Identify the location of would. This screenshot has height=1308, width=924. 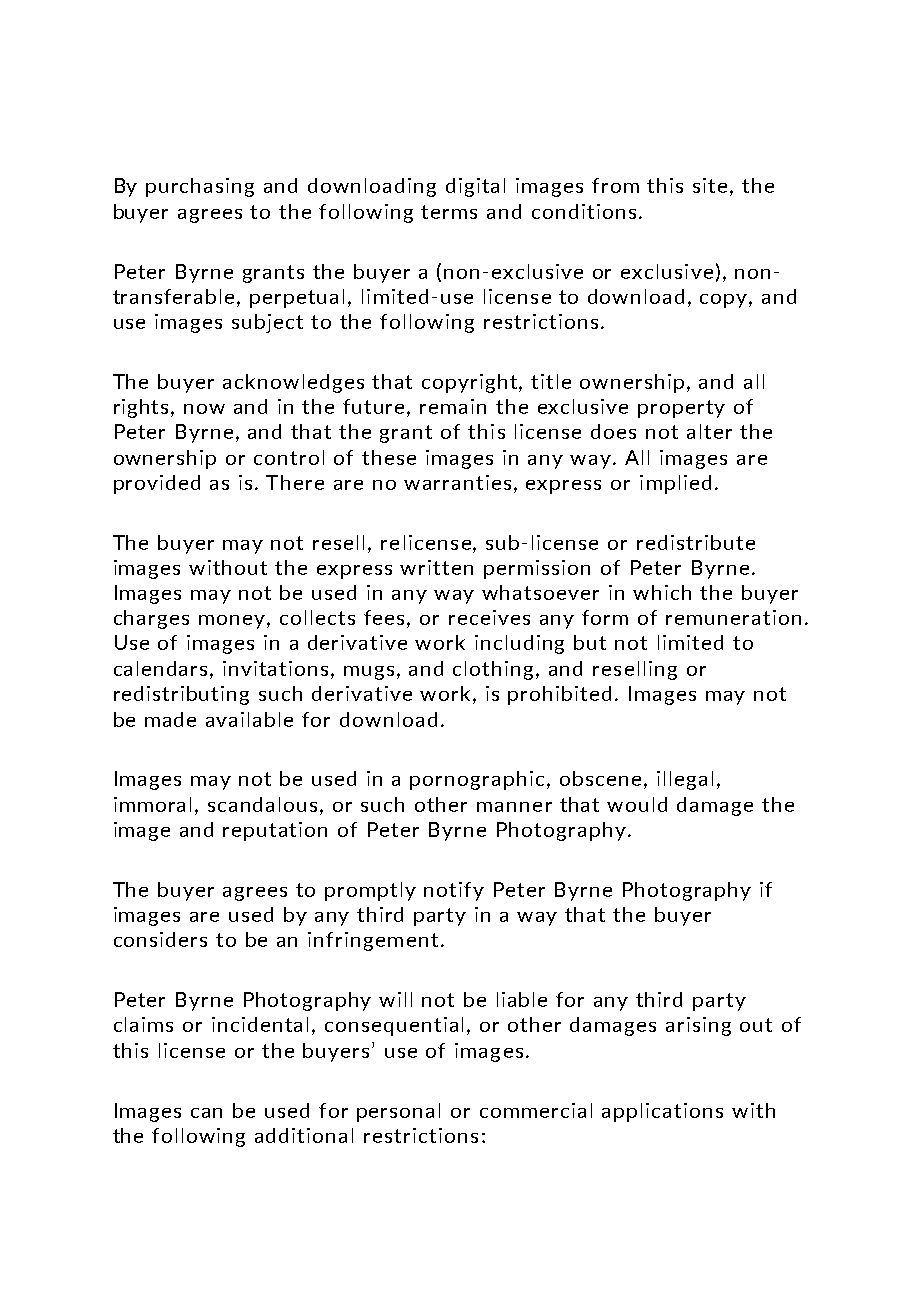
(637, 804).
